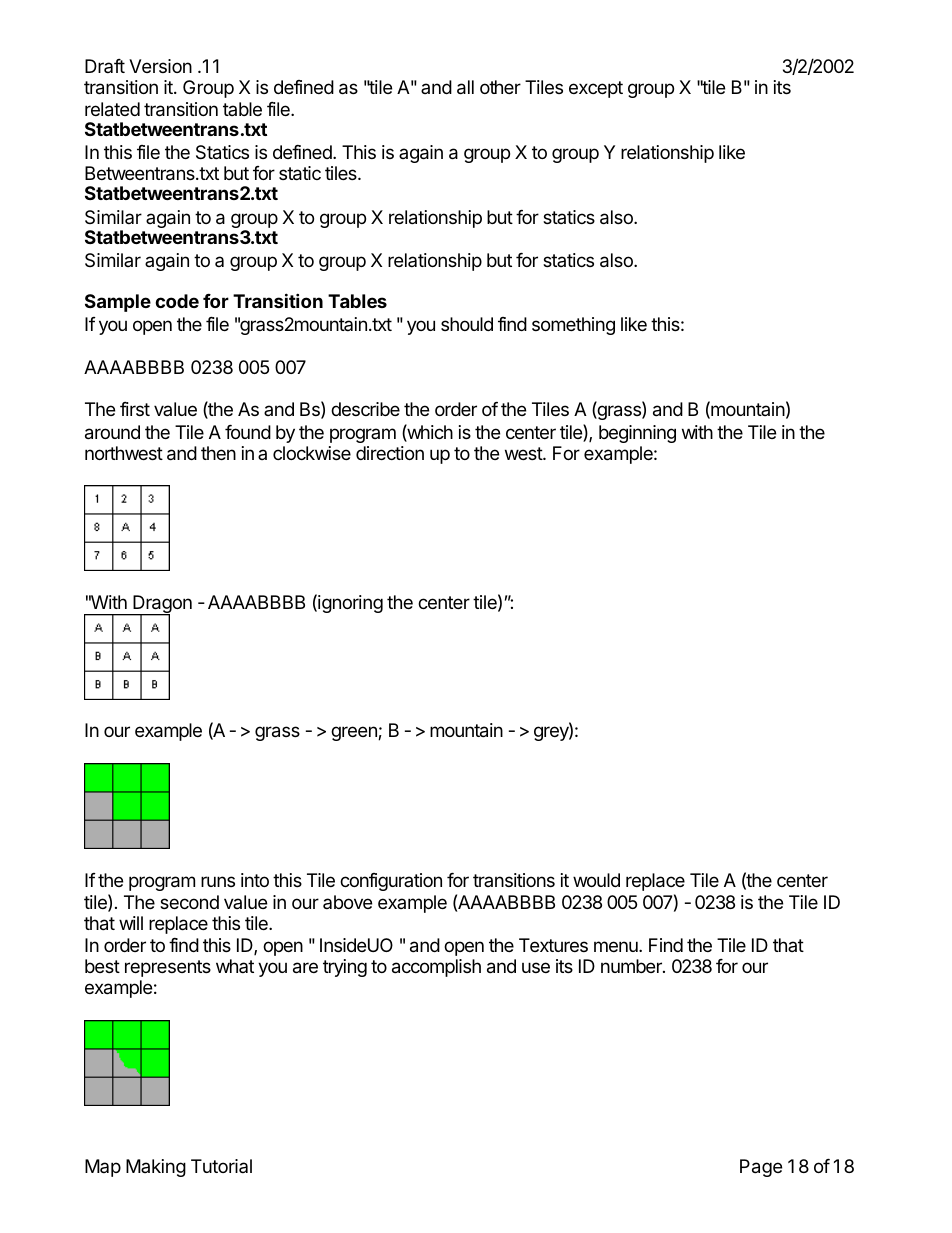 This screenshot has width=952, height=1233. What do you see at coordinates (637, 434) in the screenshot?
I see `beginning` at bounding box center [637, 434].
